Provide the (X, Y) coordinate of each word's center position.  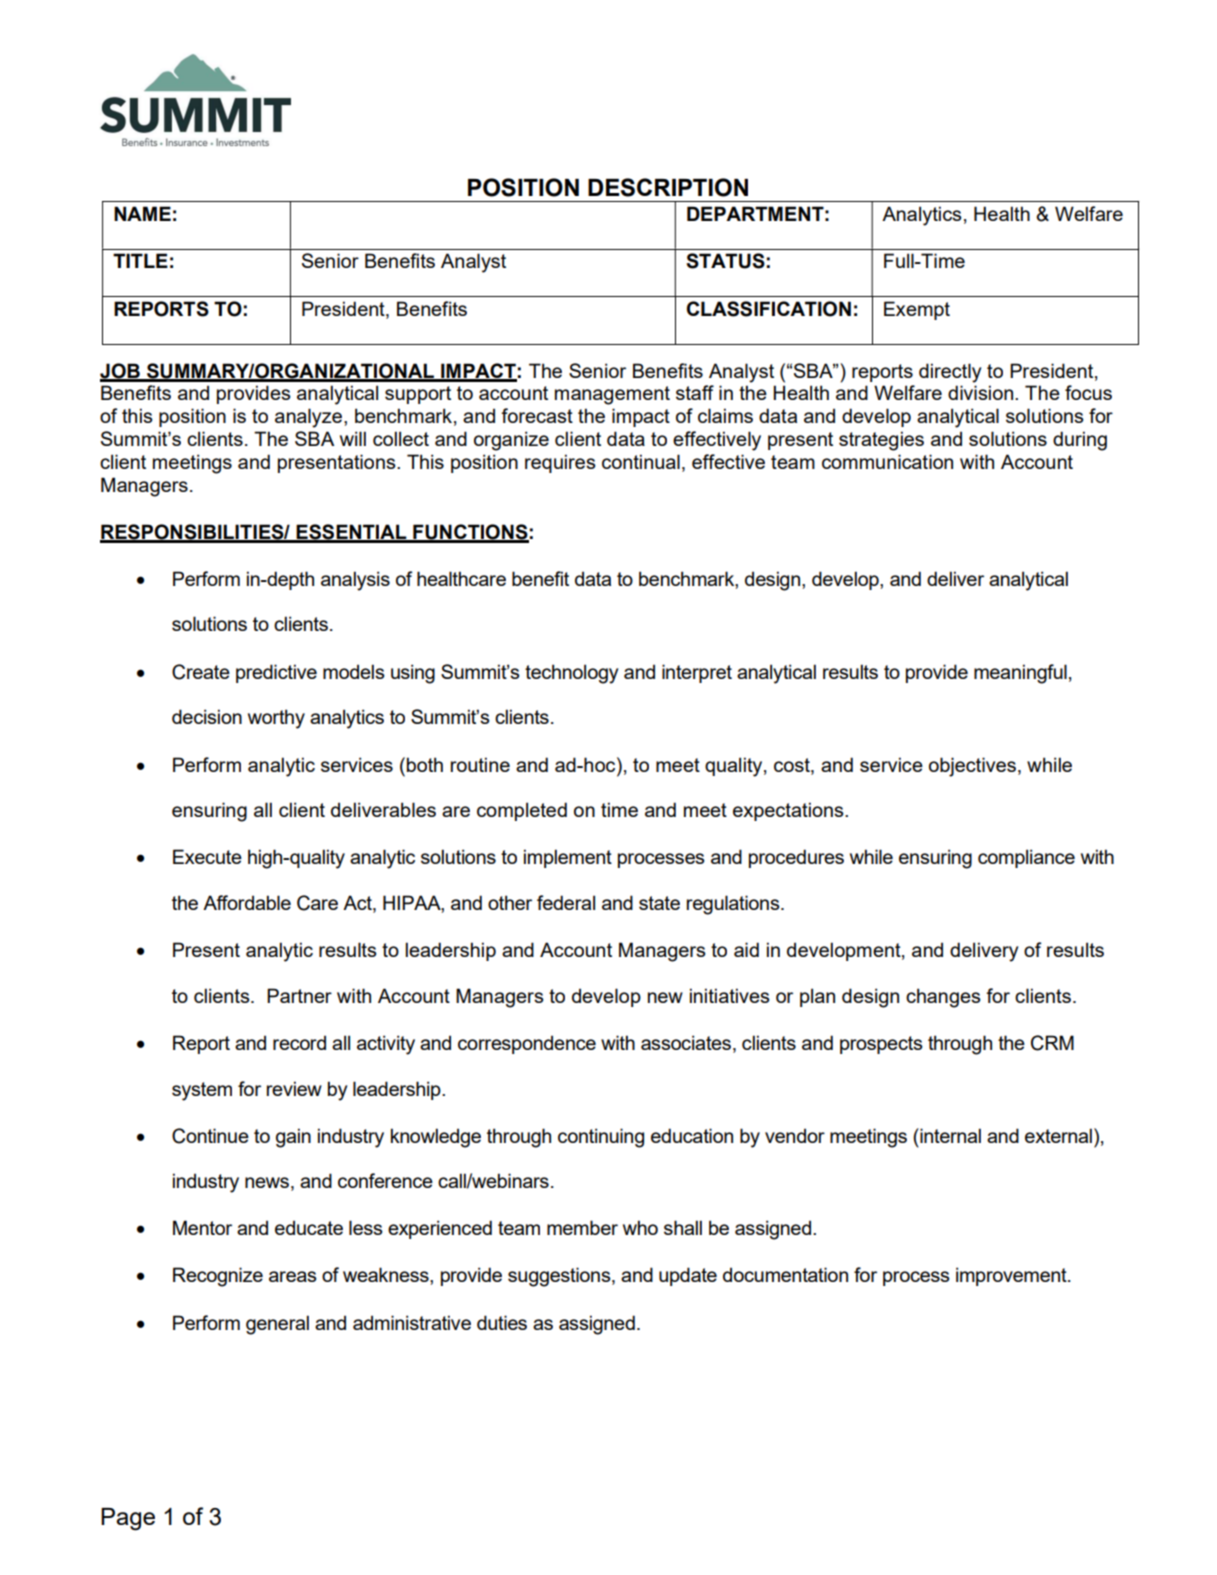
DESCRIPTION (668, 187)
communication (887, 461)
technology (571, 674)
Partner (299, 995)
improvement (1012, 1276)
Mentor (202, 1227)
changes (943, 998)
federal (566, 902)
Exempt (917, 310)
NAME (142, 213)
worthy (276, 719)
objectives (972, 767)
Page (128, 1519)
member (582, 1227)
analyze (310, 418)
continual (641, 461)
